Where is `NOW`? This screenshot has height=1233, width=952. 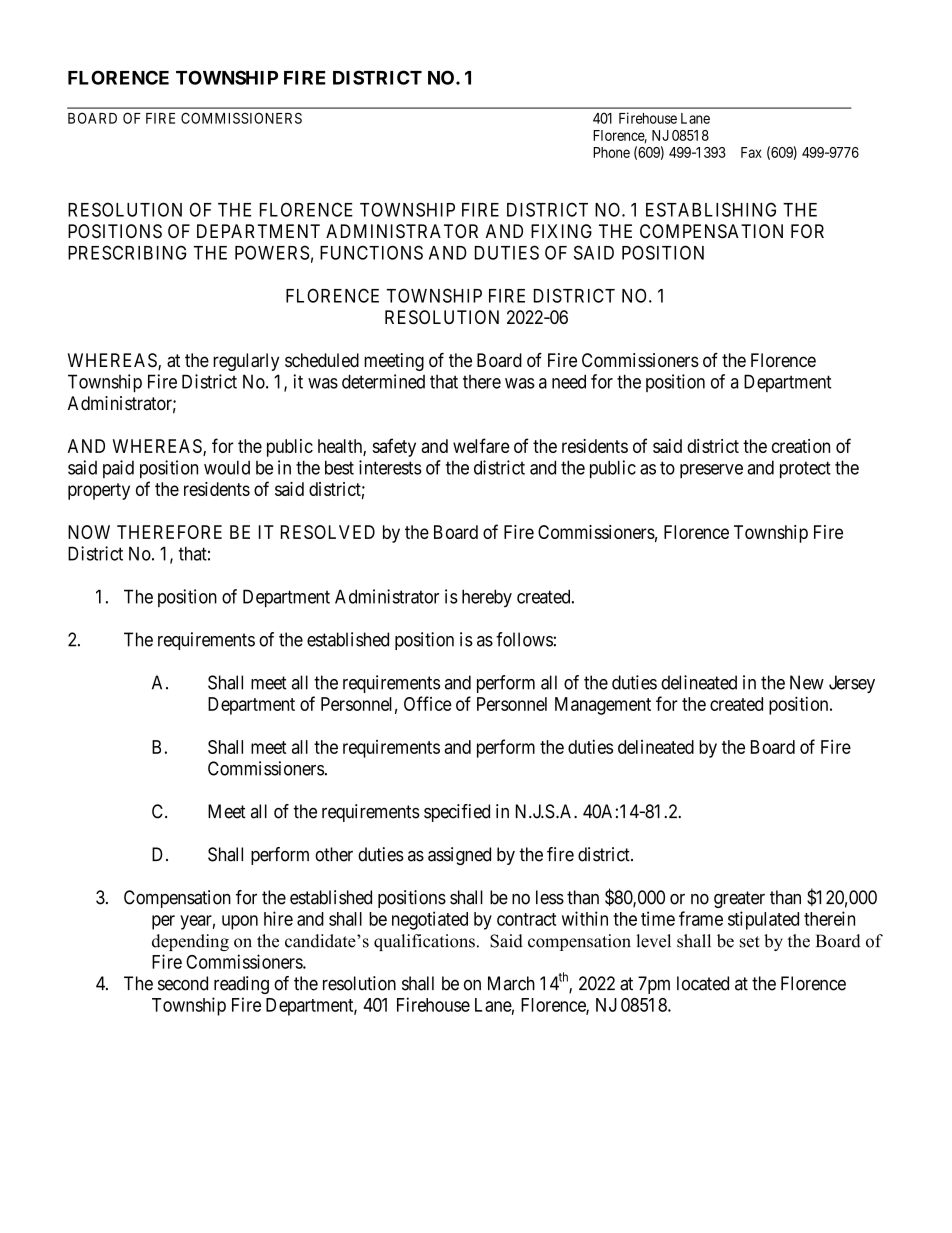 NOW is located at coordinates (89, 532).
